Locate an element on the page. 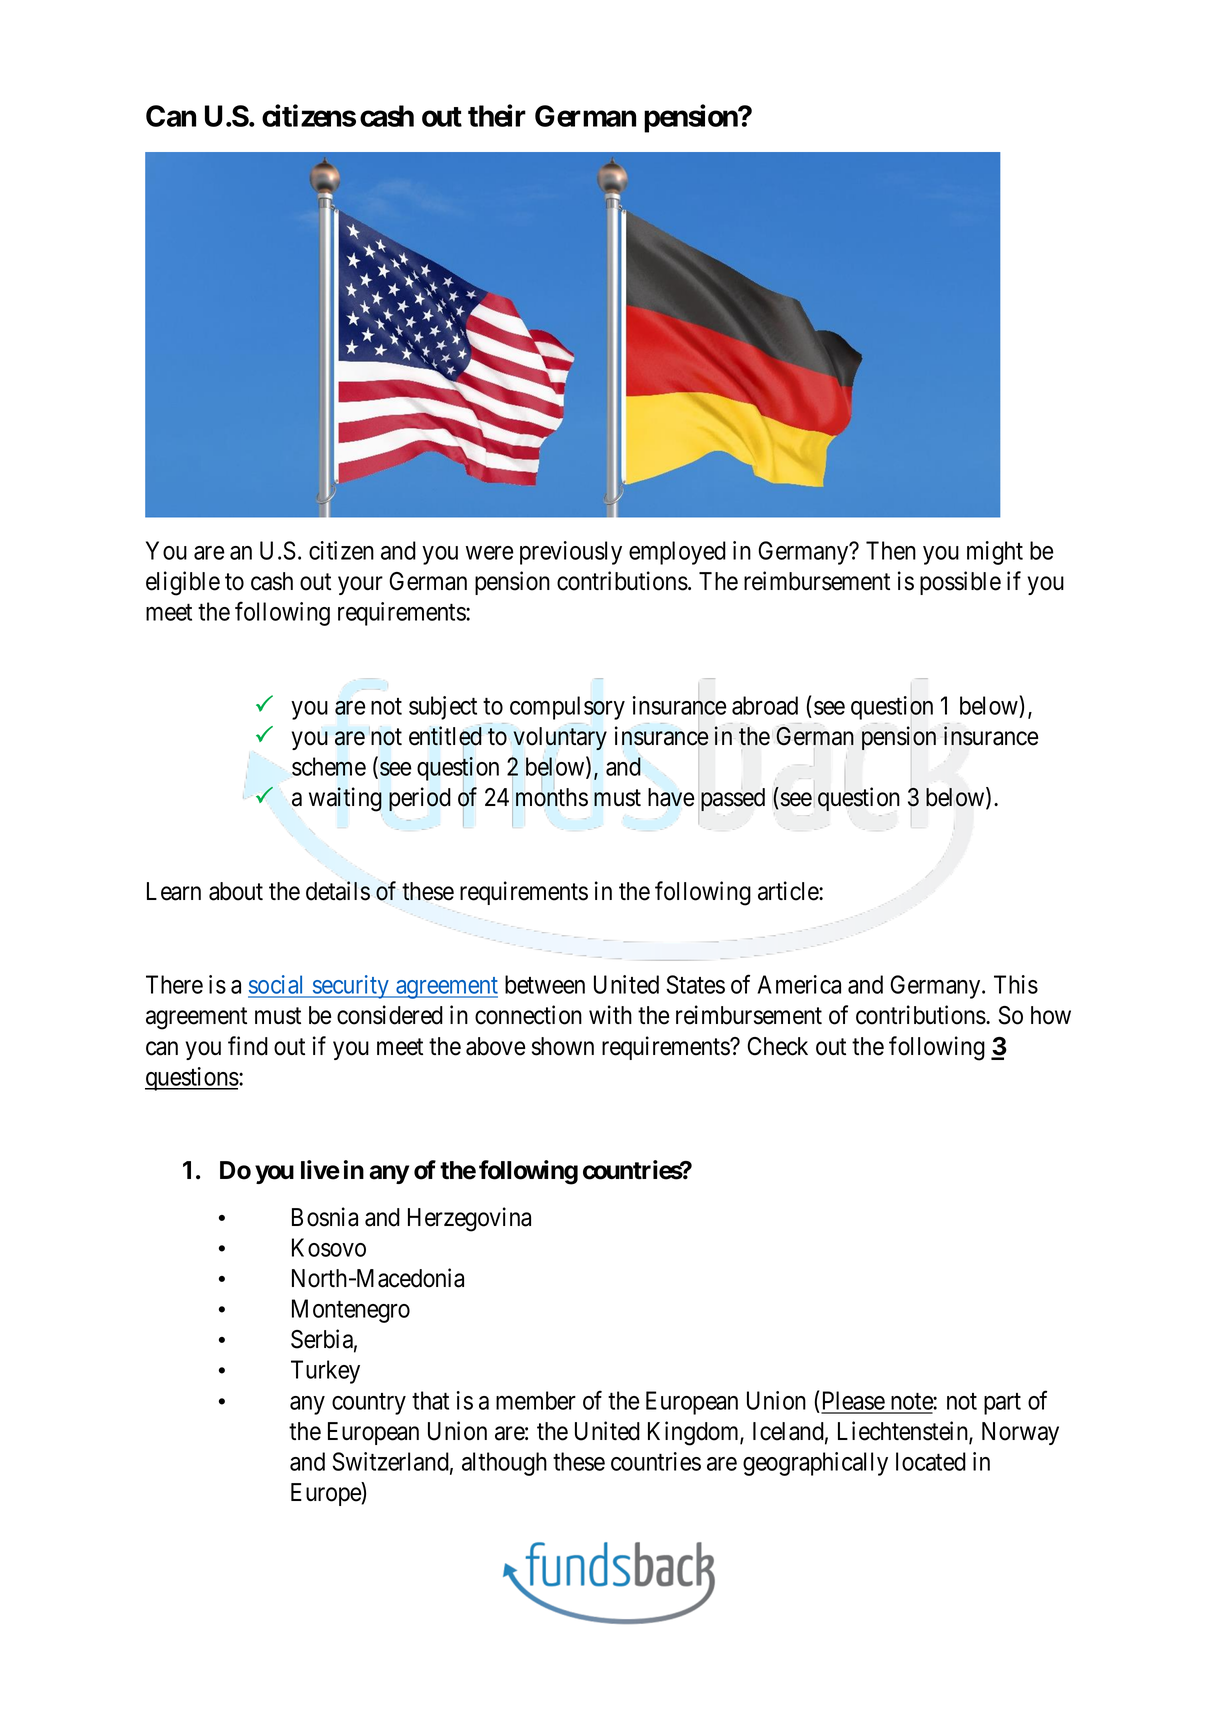 This image has width=1220, height=1726. located is located at coordinates (931, 1461).
